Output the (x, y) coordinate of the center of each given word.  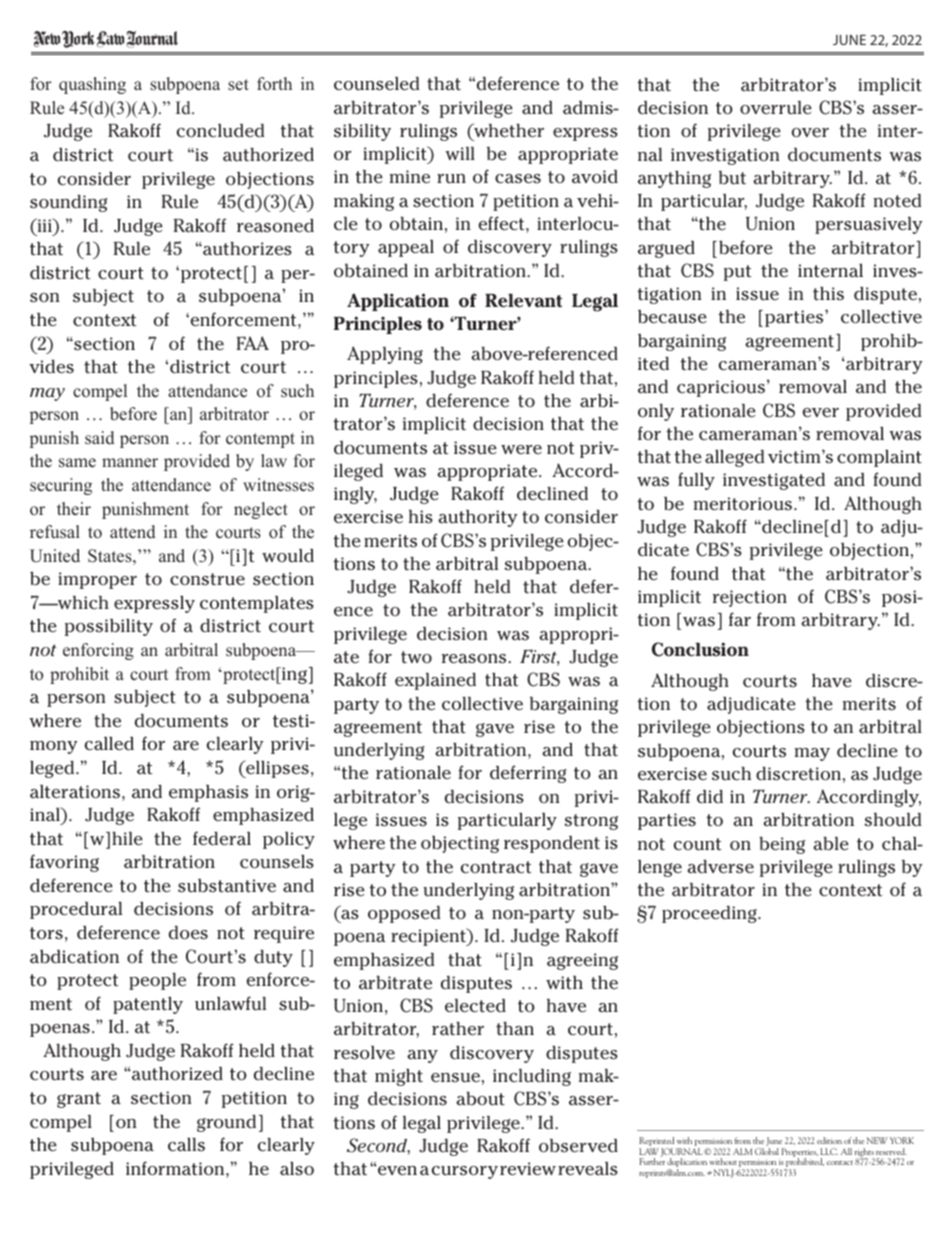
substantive (227, 886)
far (740, 619)
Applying (385, 355)
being (782, 845)
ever (820, 413)
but (732, 178)
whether (508, 130)
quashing (92, 85)
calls (186, 1145)
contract (495, 867)
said (100, 438)
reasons (475, 659)
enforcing (98, 651)
